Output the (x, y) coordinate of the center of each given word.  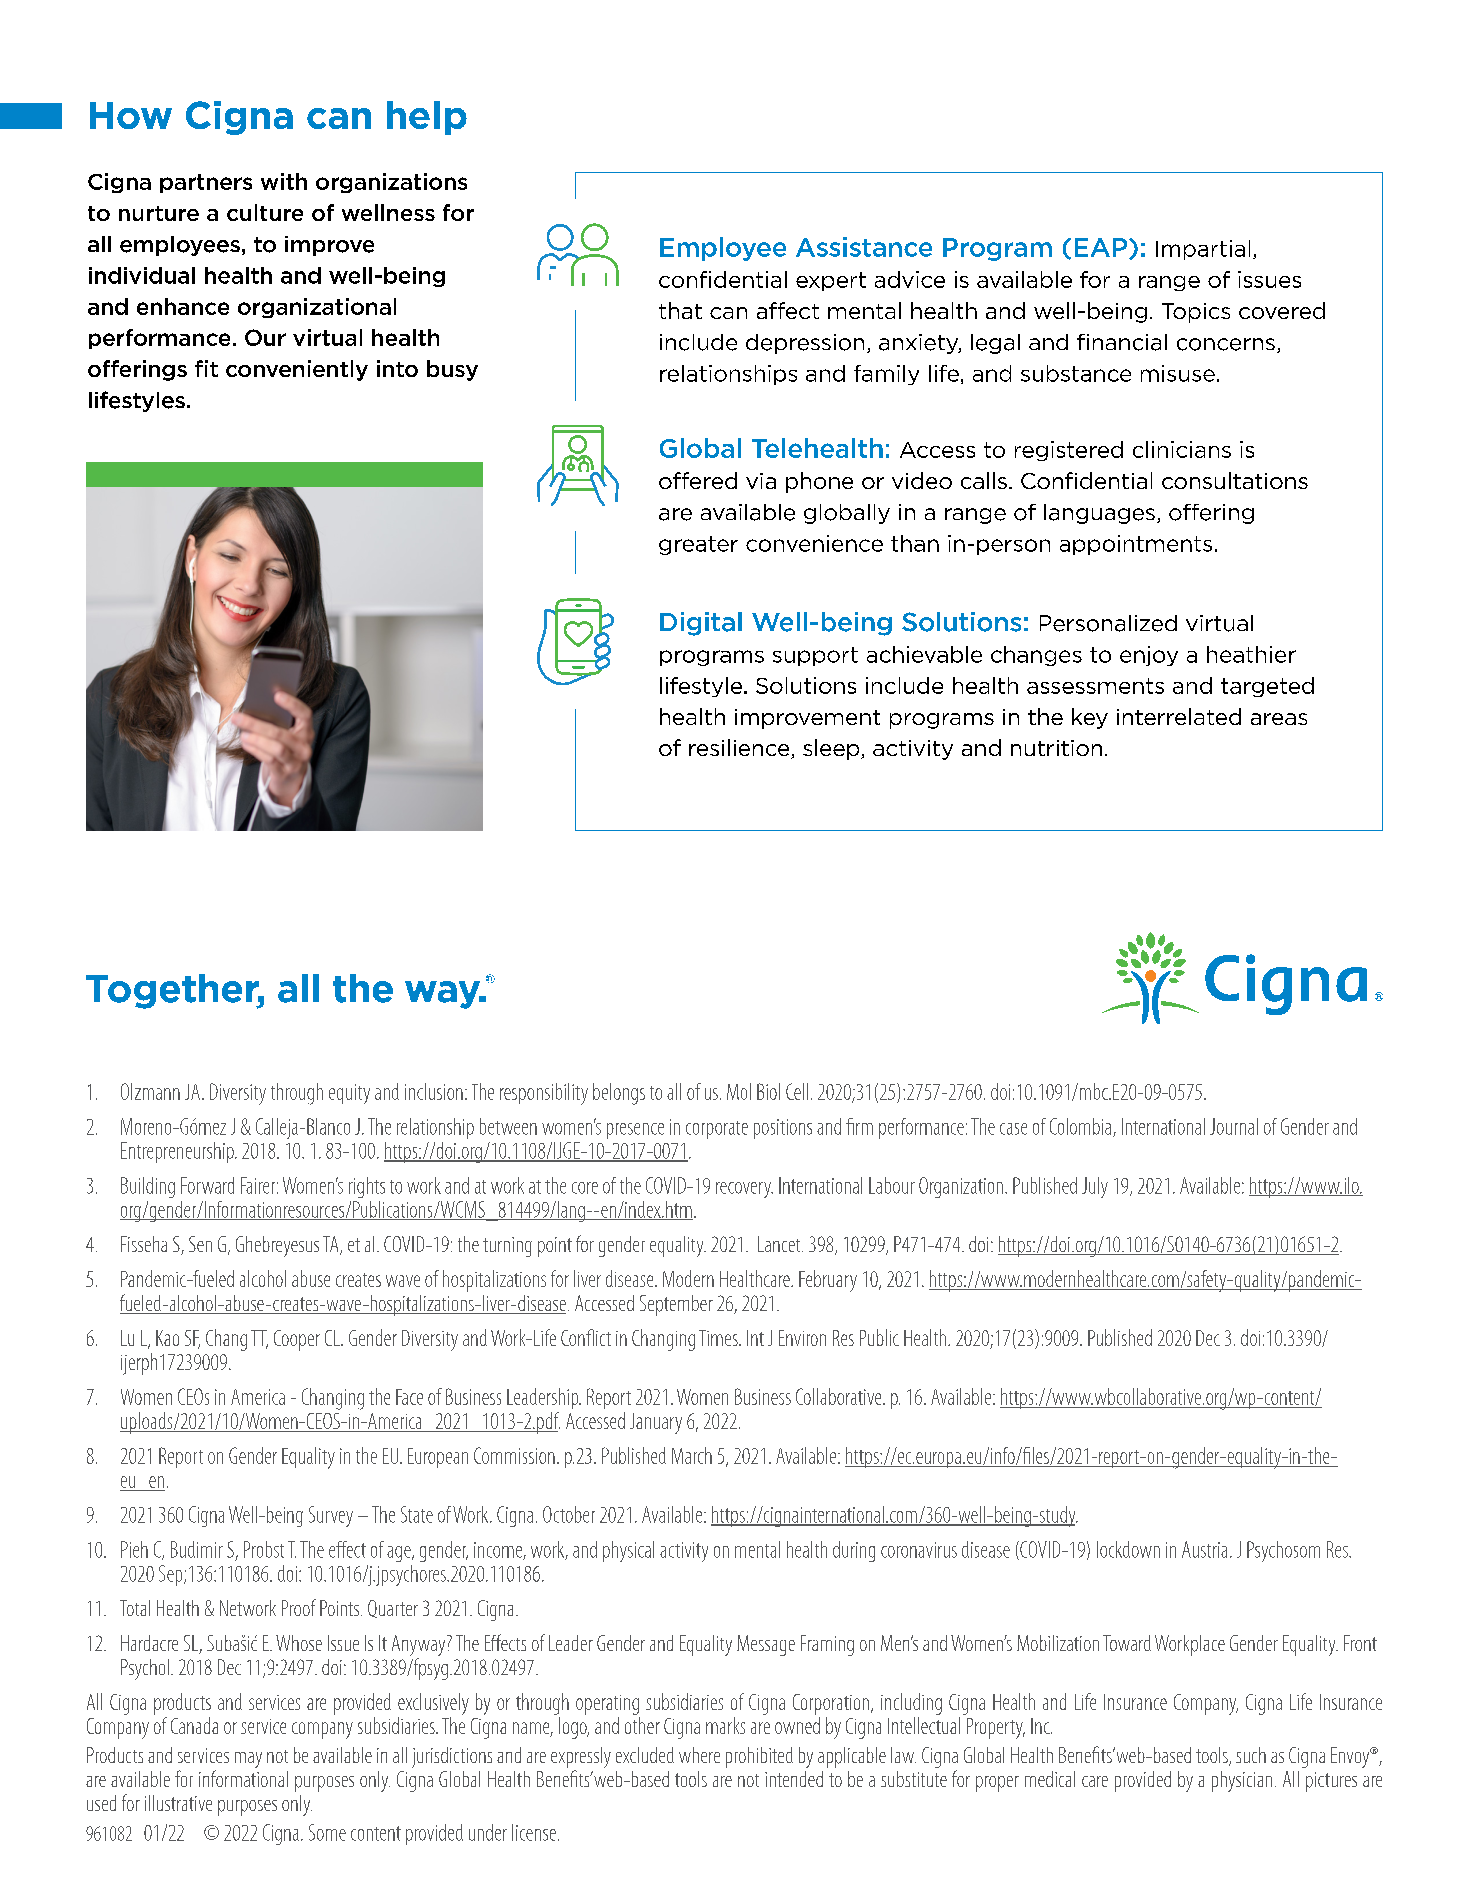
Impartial (1203, 250)
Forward (207, 1185)
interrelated (1179, 716)
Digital (701, 624)
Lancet (780, 1244)
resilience (740, 749)
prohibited (759, 1757)
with (284, 181)
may (248, 1760)
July (1095, 1187)
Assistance (864, 247)
